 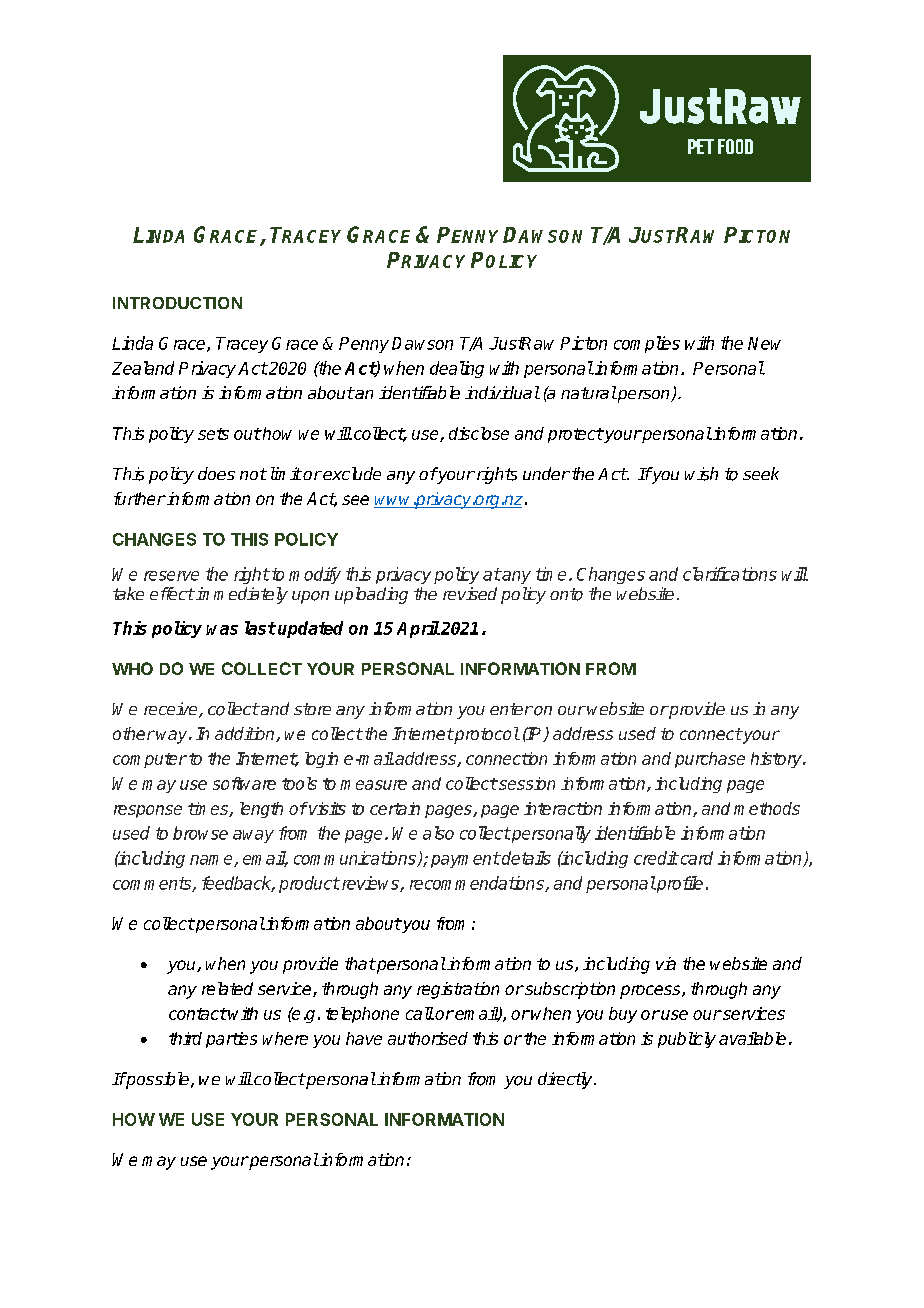 What do you see at coordinates (428, 1038) in the screenshot?
I see `authorised` at bounding box center [428, 1038].
